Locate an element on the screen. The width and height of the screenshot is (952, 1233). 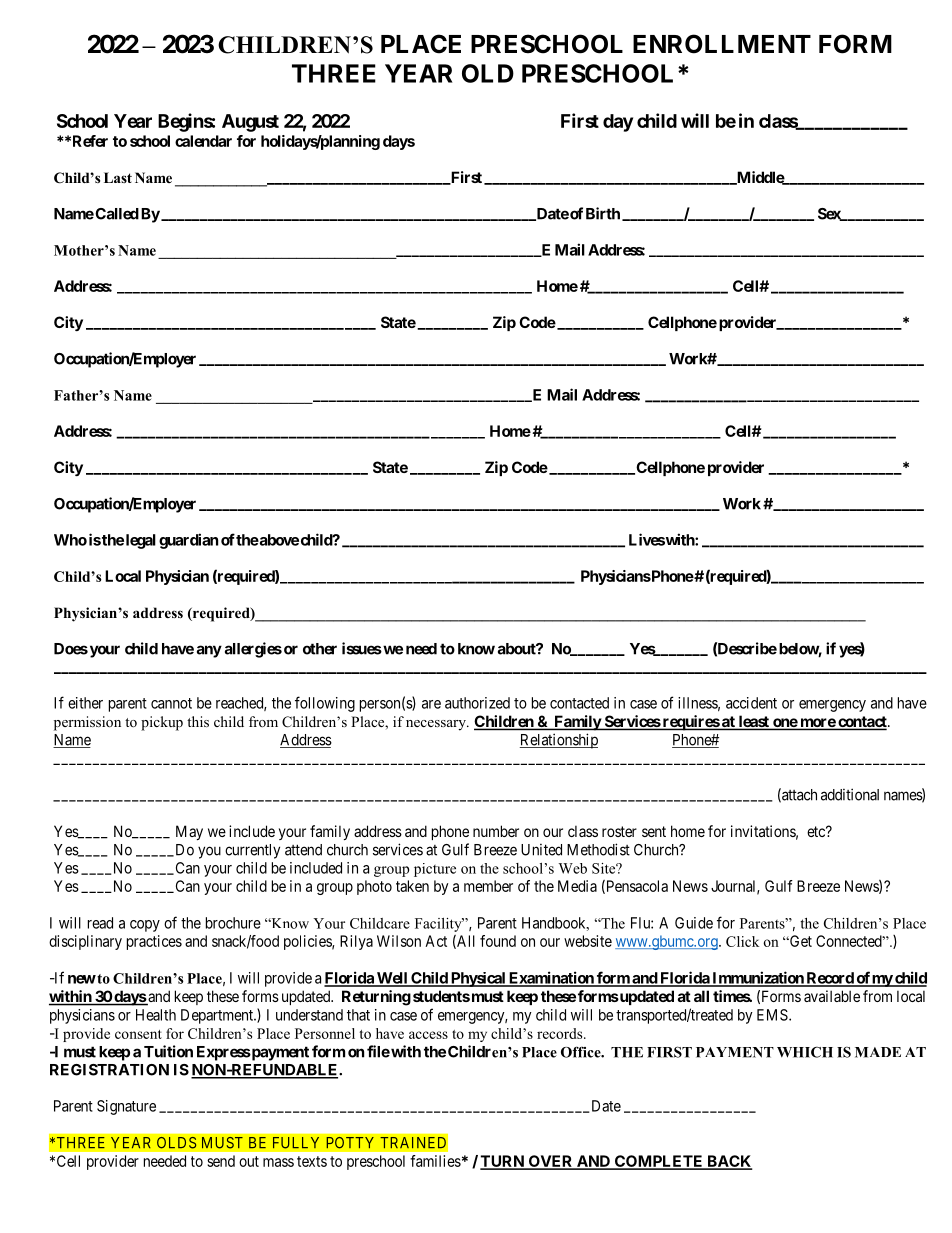
guardian is located at coordinates (188, 541).
